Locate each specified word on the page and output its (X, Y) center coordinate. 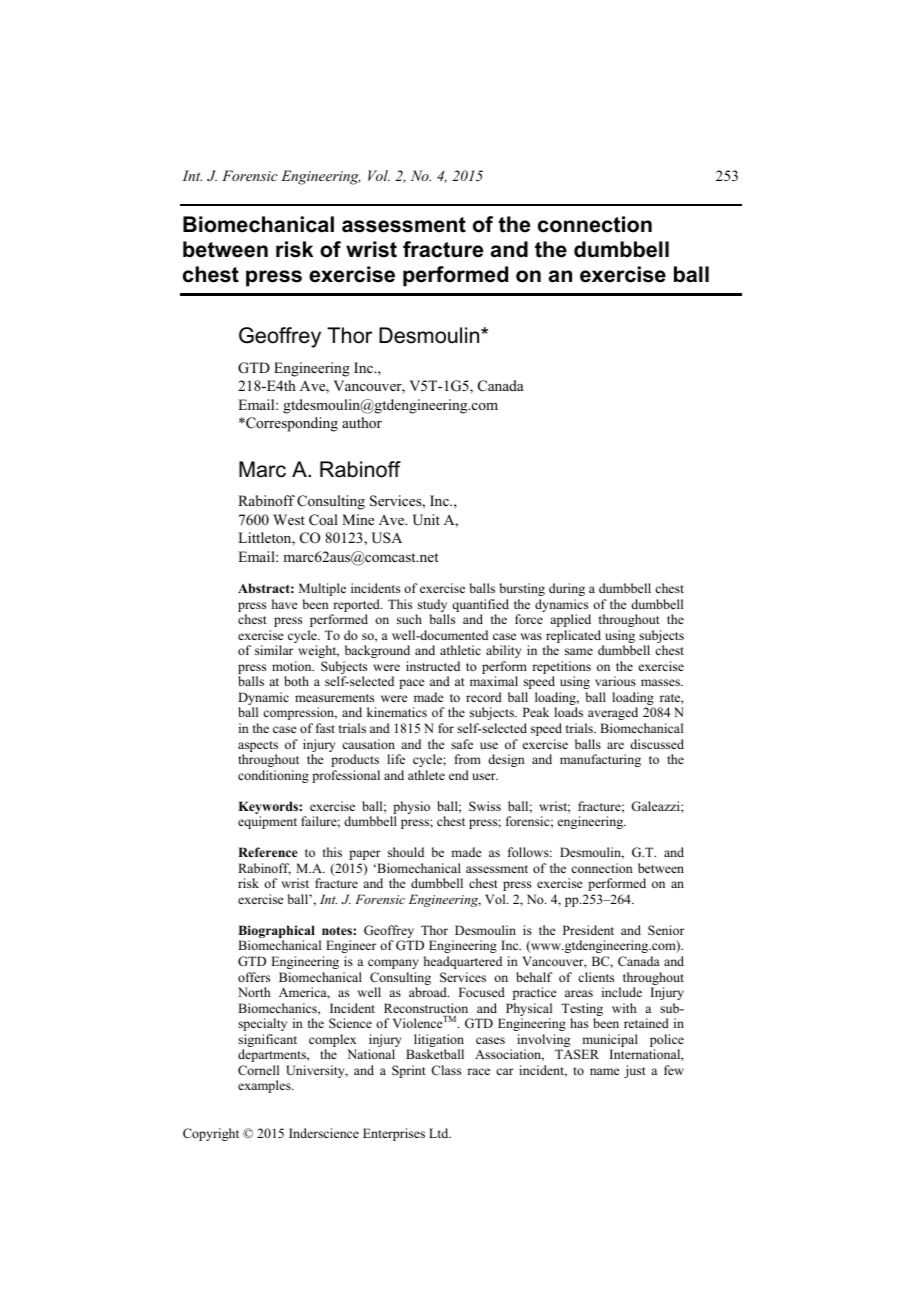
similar (274, 650)
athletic (460, 650)
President (588, 930)
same (579, 651)
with (624, 1008)
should (406, 852)
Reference (267, 852)
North (254, 992)
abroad (429, 992)
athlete (426, 775)
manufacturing (600, 760)
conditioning (273, 776)
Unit (426, 520)
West (289, 519)
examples (265, 1086)
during (567, 589)
